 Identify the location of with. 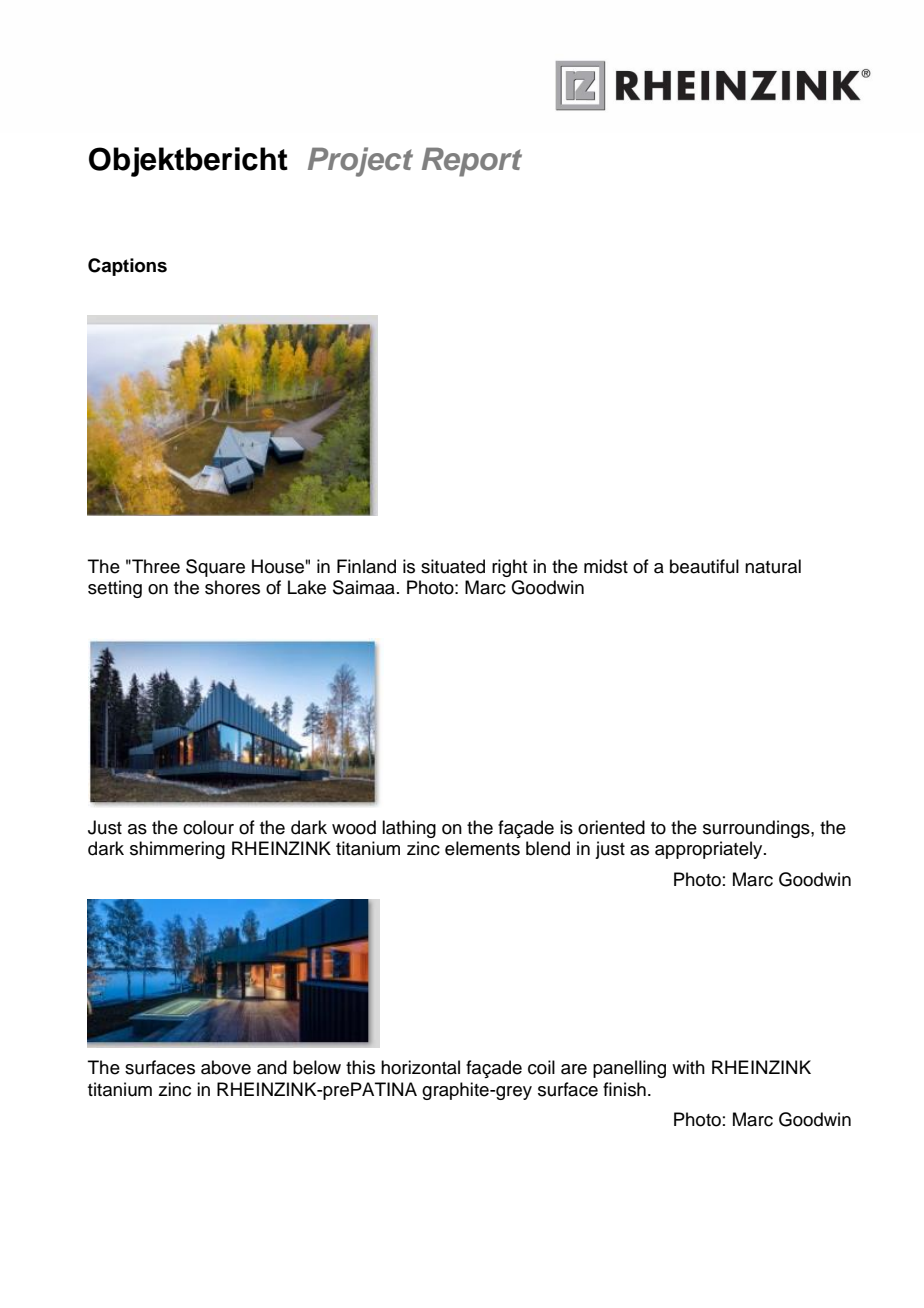
(688, 1067).
